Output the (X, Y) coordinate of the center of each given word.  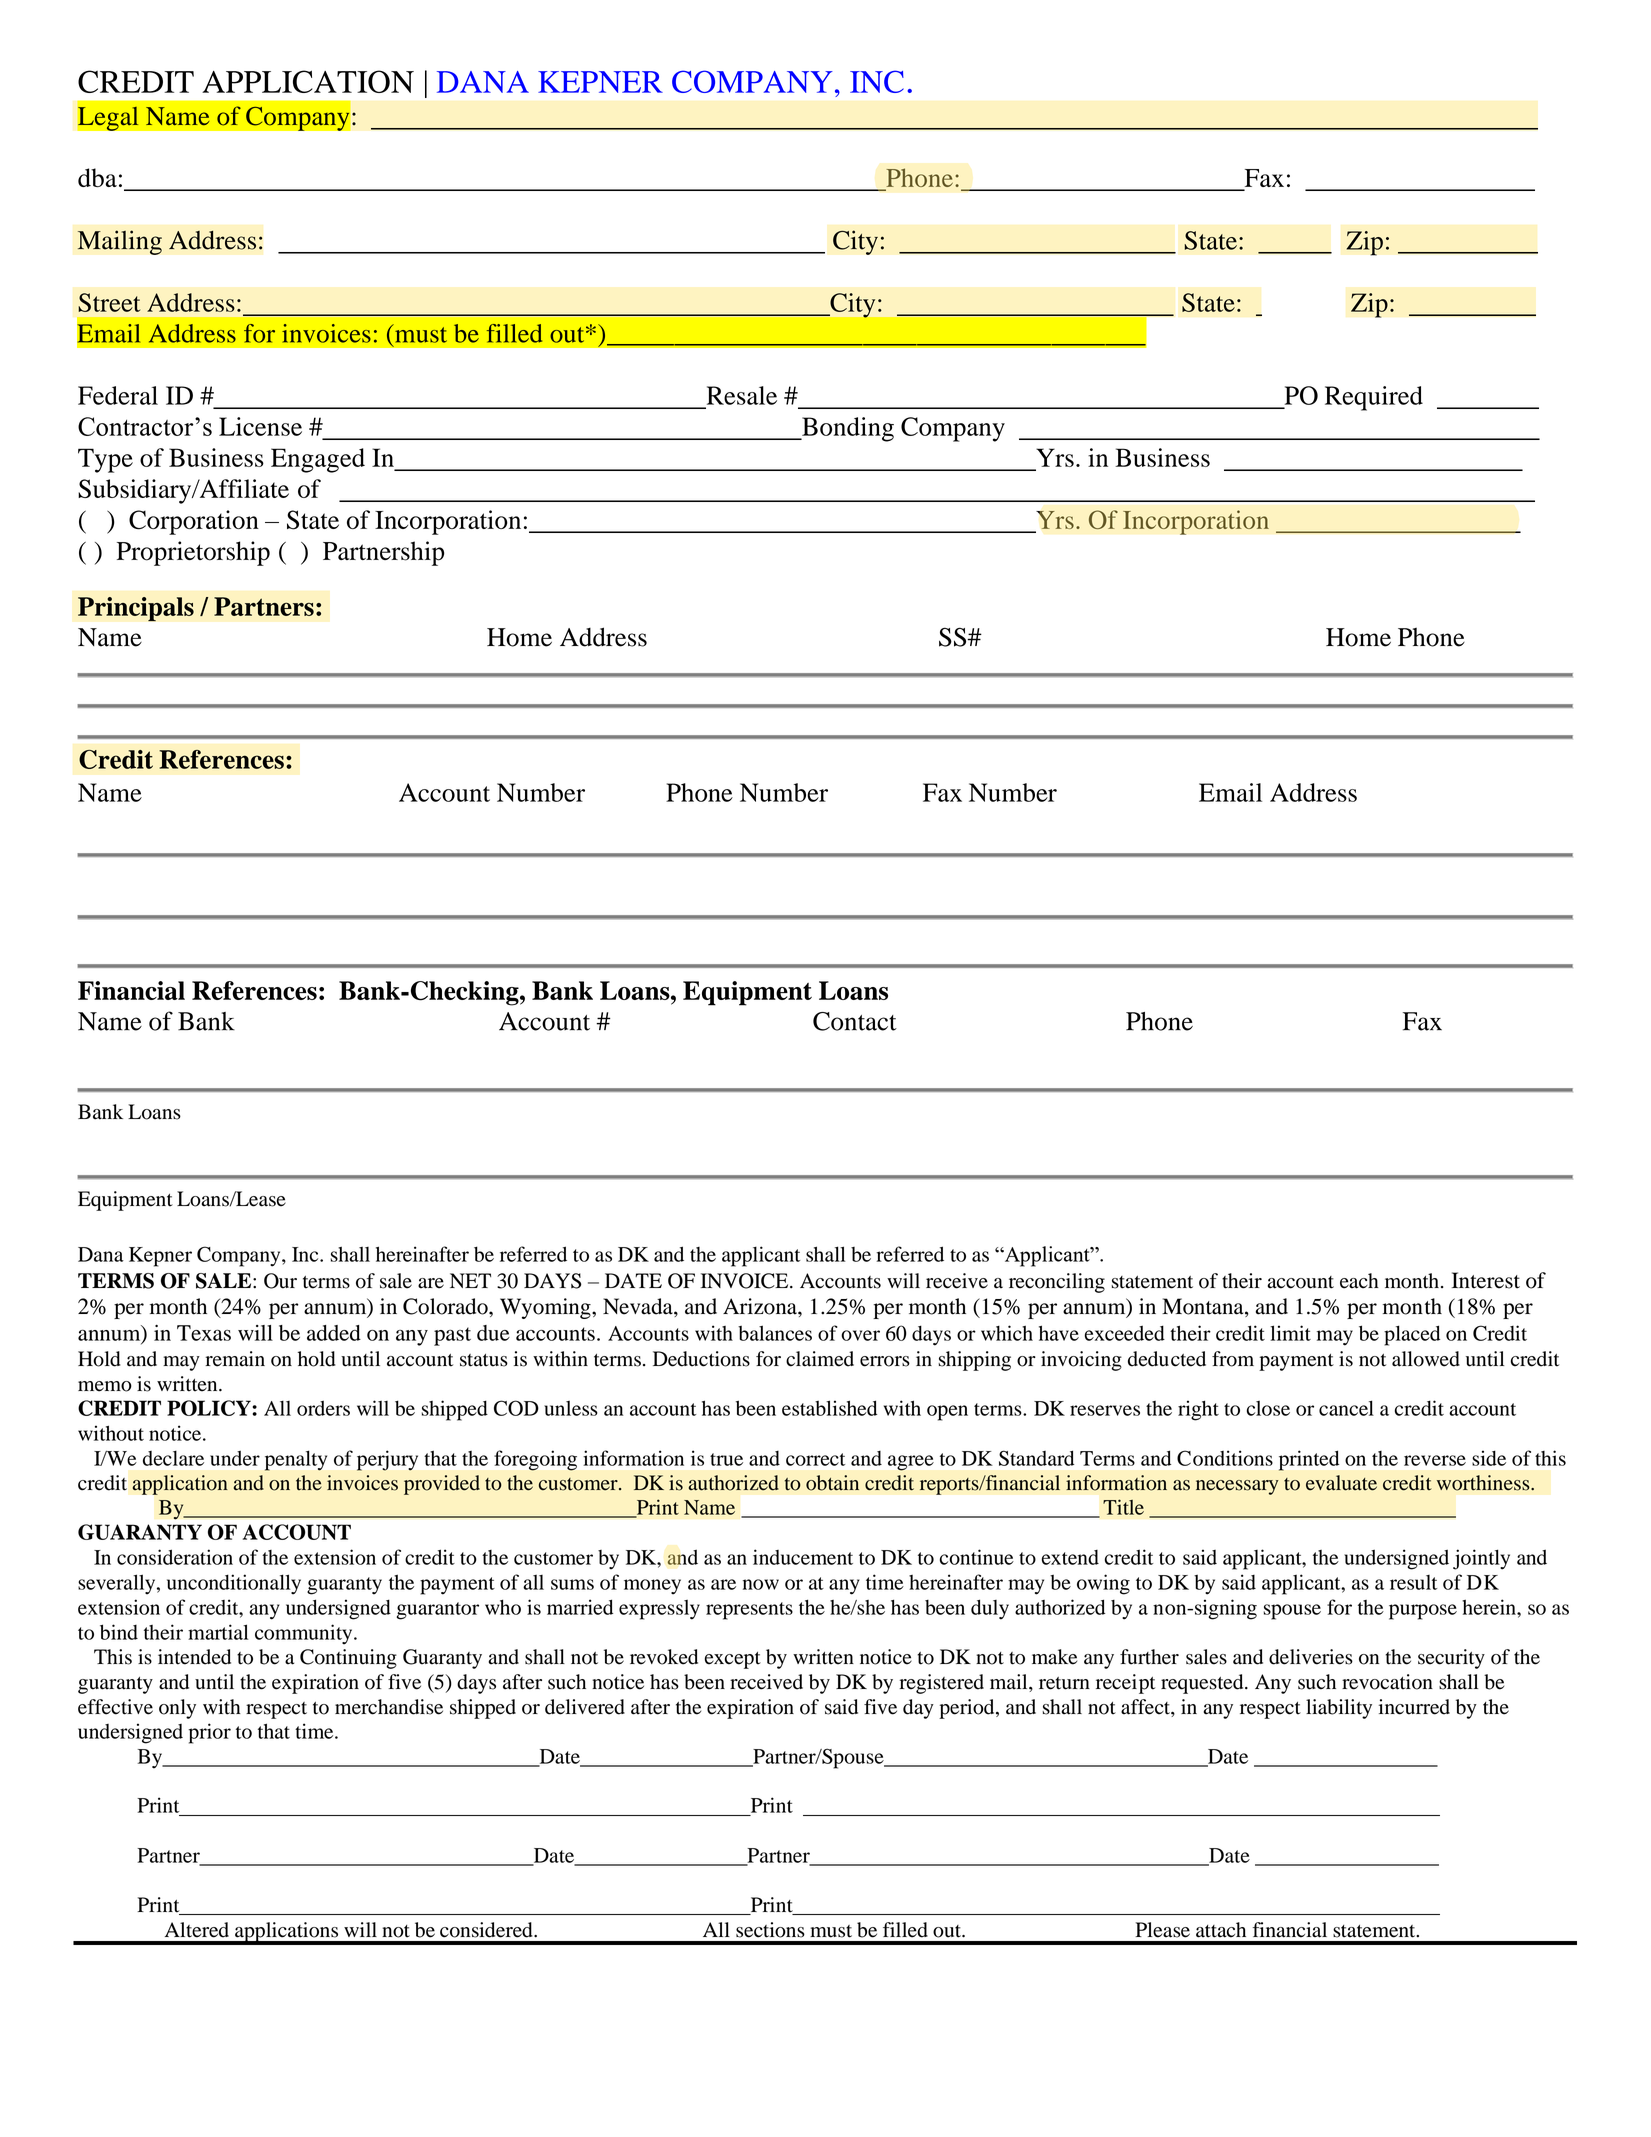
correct (815, 1459)
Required (1374, 398)
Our (280, 1281)
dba (97, 177)
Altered (197, 1930)
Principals (136, 609)
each (1359, 1281)
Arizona (761, 1306)
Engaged (318, 460)
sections (770, 1930)
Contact (855, 1021)
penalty (296, 1461)
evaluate (1341, 1483)
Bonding (847, 429)
